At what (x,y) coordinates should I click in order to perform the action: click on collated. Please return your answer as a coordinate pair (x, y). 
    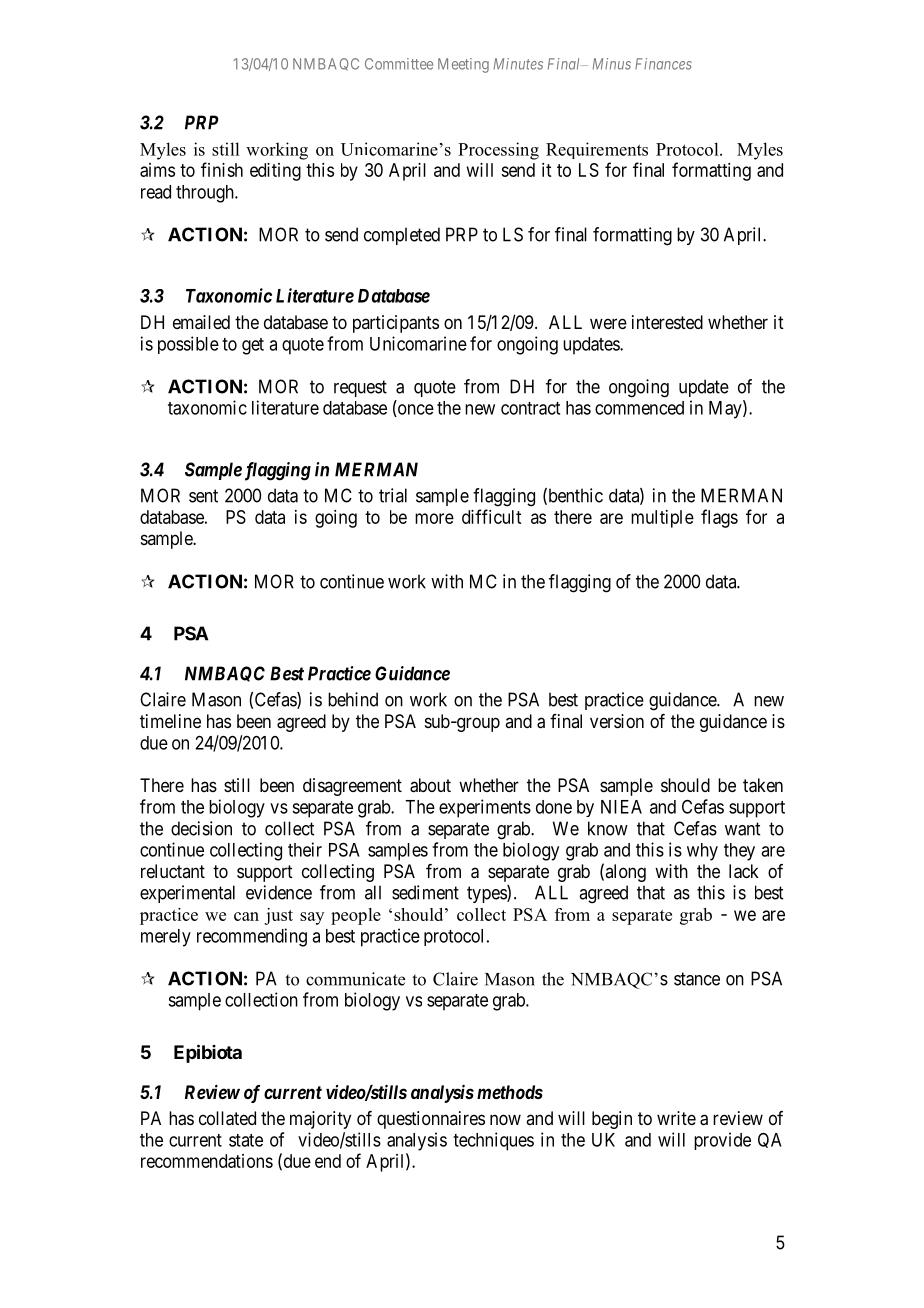
    Looking at the image, I should click on (227, 1118).
